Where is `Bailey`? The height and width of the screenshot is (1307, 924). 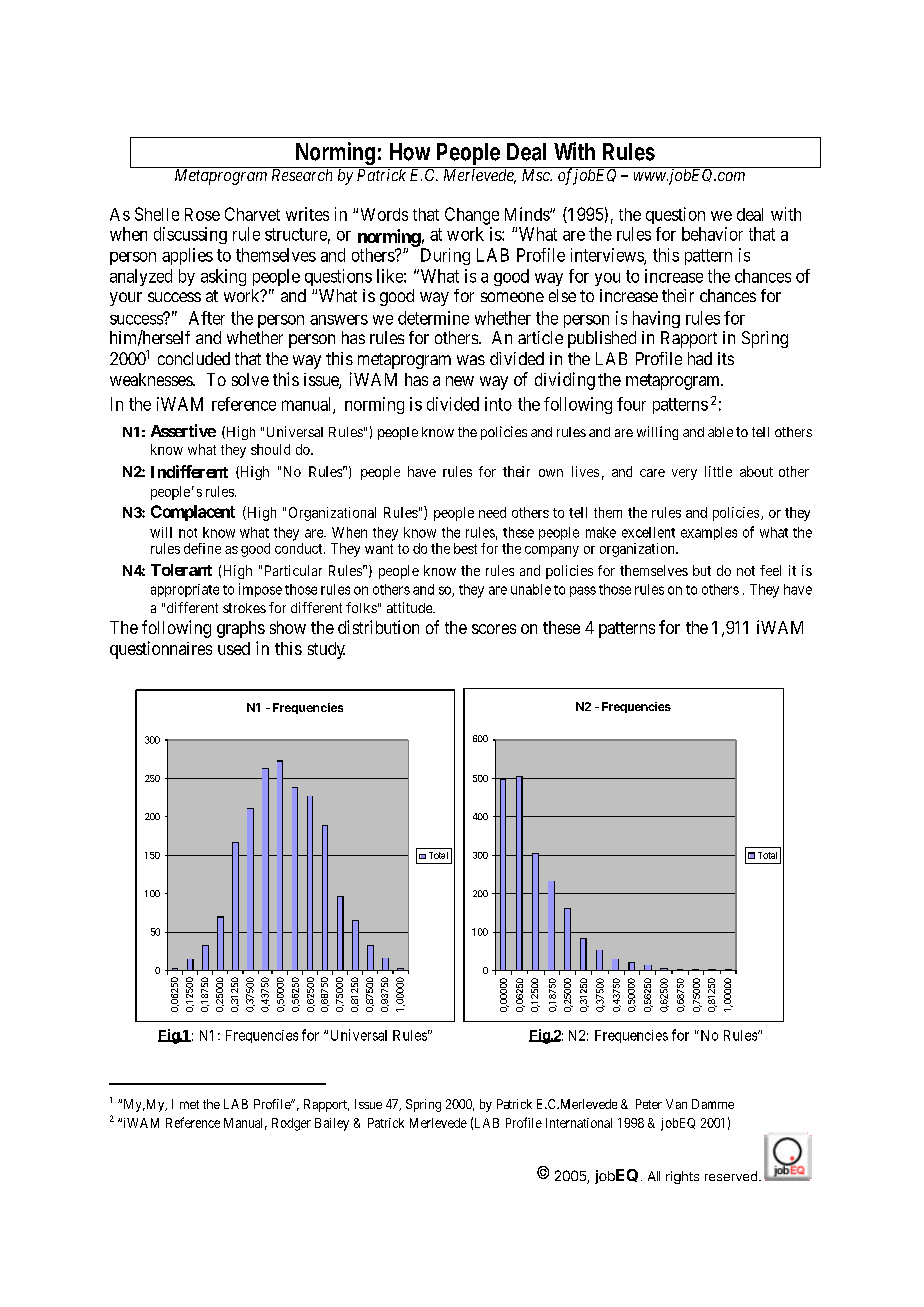 Bailey is located at coordinates (332, 1124).
